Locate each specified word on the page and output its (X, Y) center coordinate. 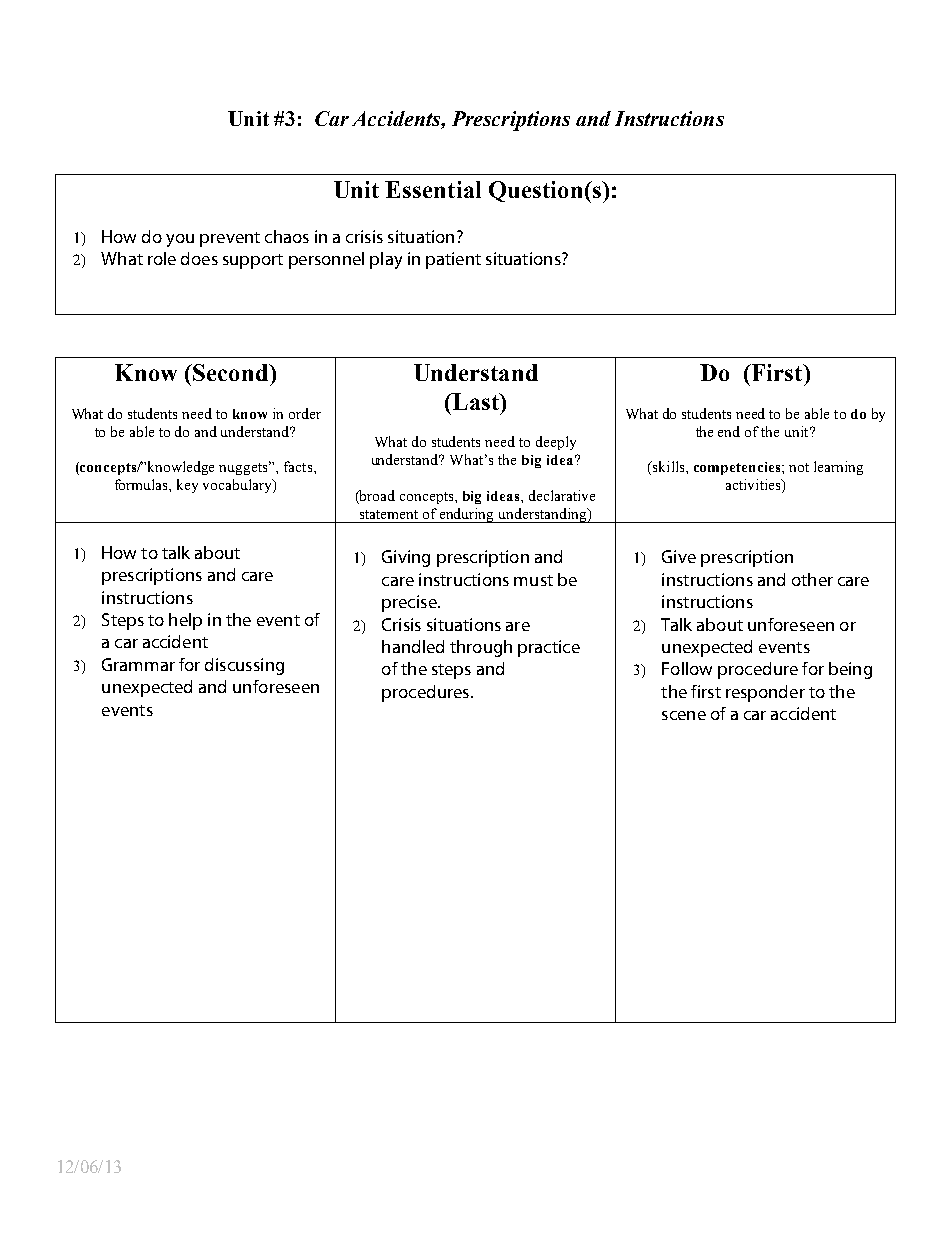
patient (453, 260)
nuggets (245, 468)
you (180, 240)
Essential (433, 189)
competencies (738, 468)
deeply (556, 443)
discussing (244, 666)
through (481, 648)
